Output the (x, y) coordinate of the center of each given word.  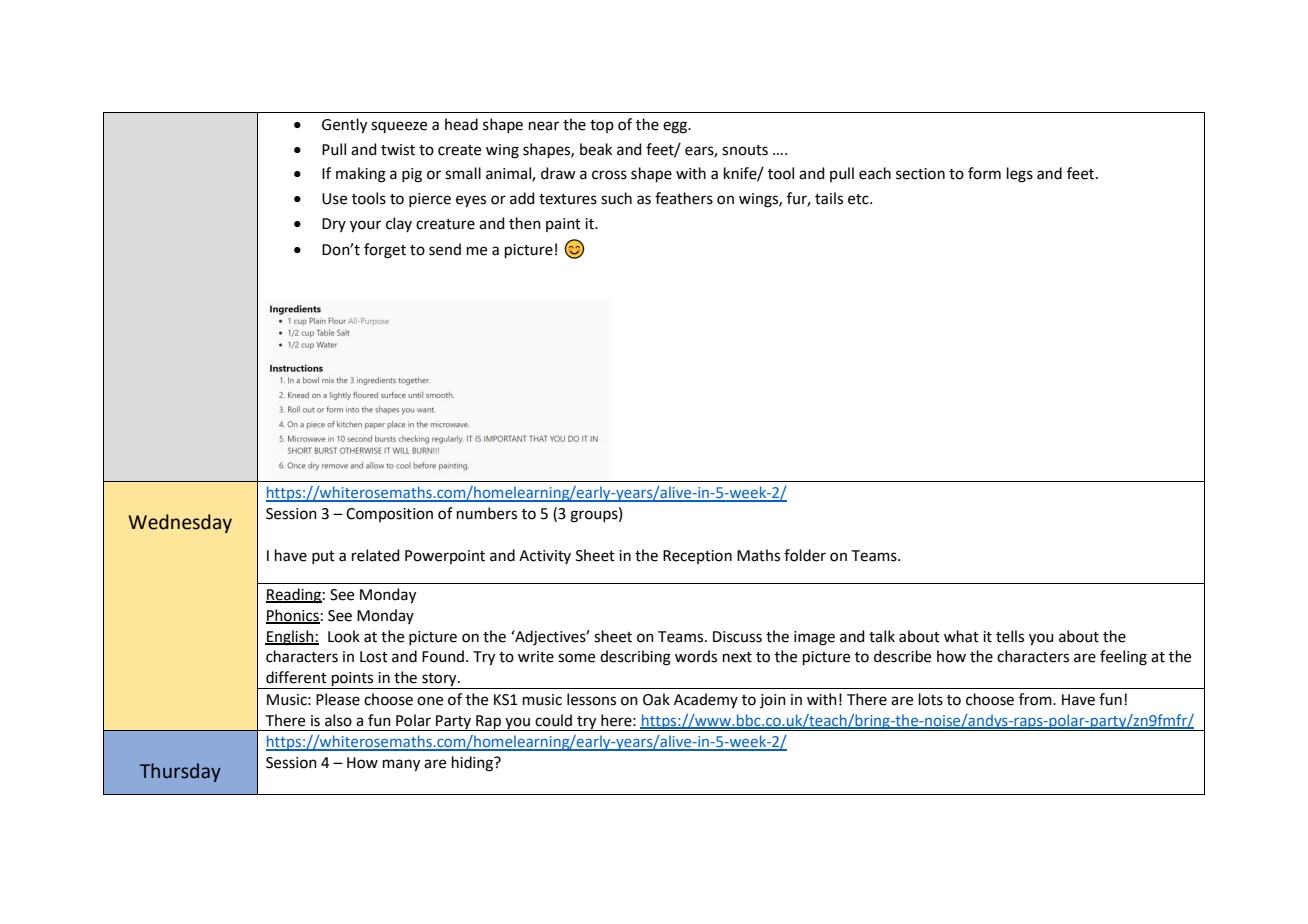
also (338, 720)
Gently (344, 126)
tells (1010, 636)
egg (676, 127)
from (1036, 699)
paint (563, 225)
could (553, 720)
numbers (487, 513)
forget (385, 251)
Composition (389, 515)
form (984, 173)
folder (805, 555)
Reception (697, 557)
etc (859, 199)
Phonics (293, 616)
